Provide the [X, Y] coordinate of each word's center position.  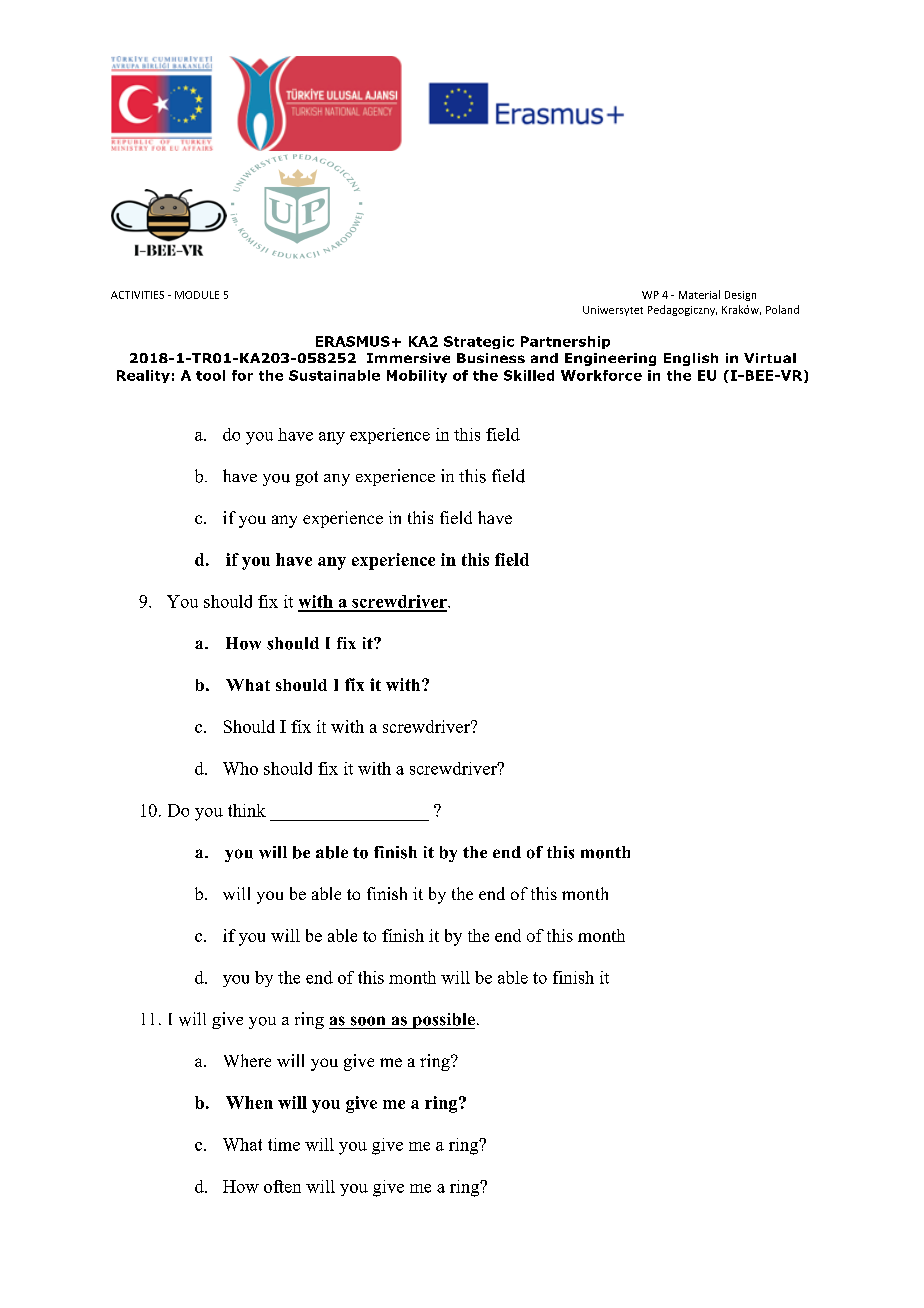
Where [247, 1060]
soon [368, 1021]
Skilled [529, 375]
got [307, 478]
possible [442, 1021]
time [284, 1144]
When [249, 1102]
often [282, 1186]
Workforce [601, 375]
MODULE [197, 295]
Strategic [479, 342]
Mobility [417, 376]
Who [240, 768]
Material [699, 294]
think [247, 810]
